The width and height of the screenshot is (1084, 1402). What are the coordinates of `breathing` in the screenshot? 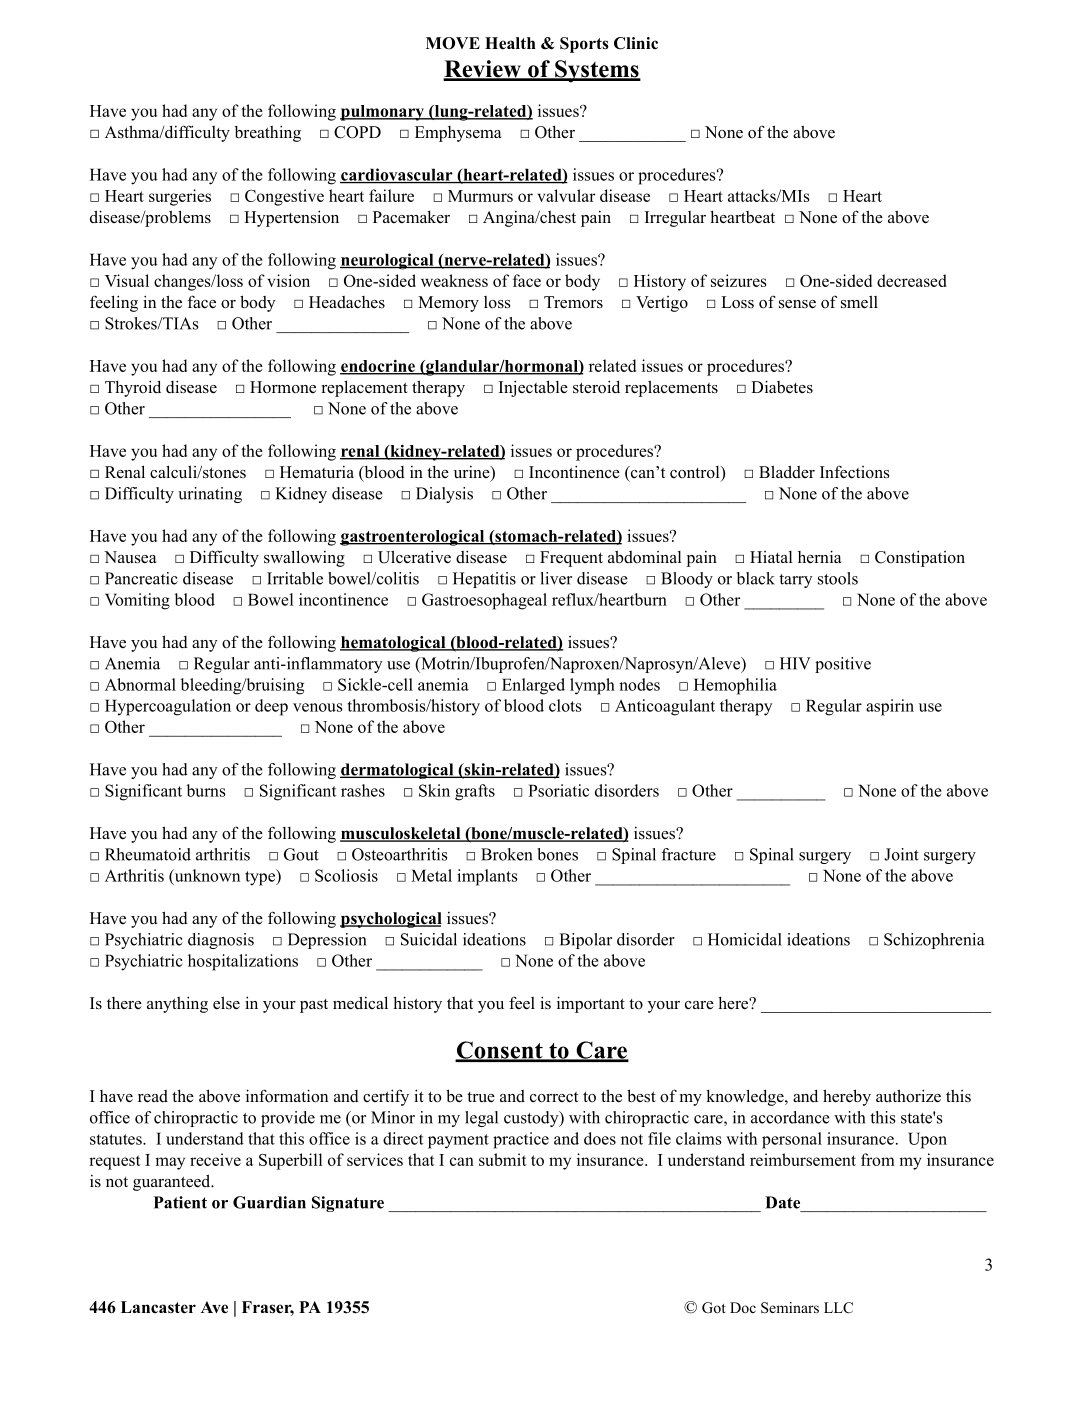 It's located at (267, 133).
